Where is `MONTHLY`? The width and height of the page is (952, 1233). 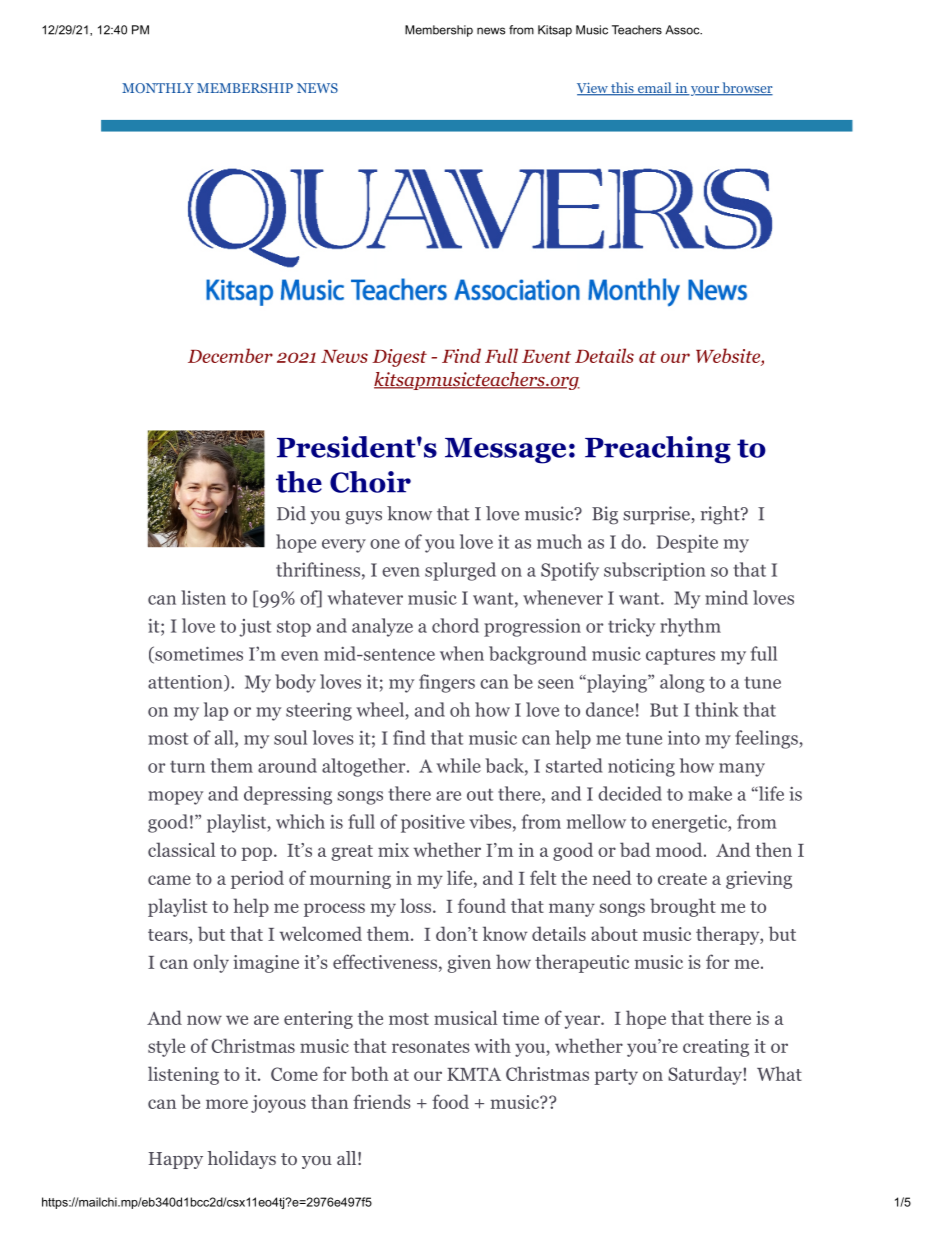 MONTHLY is located at coordinates (158, 88).
